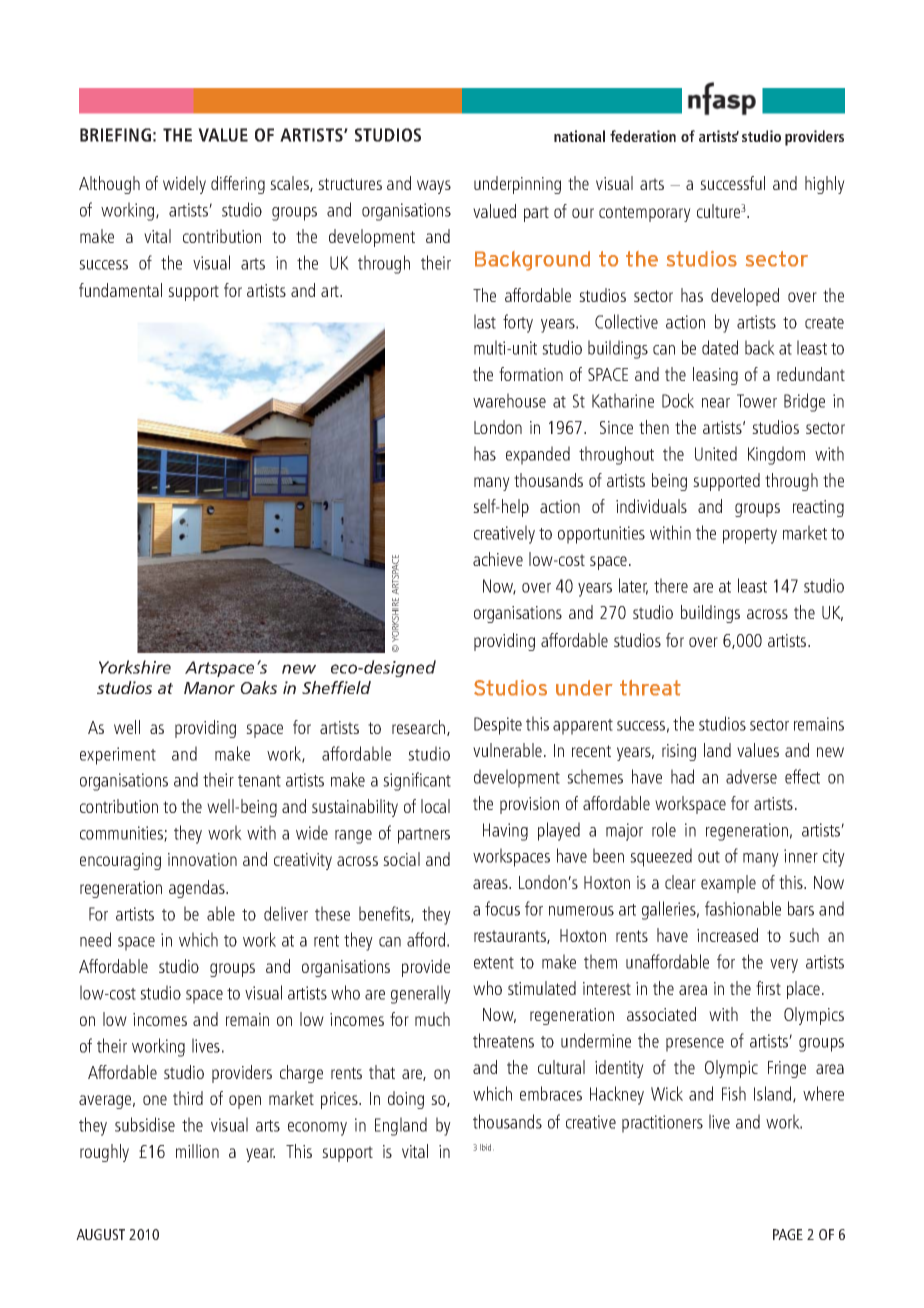  Describe the element at coordinates (679, 752) in the screenshot. I see `rising` at that location.
